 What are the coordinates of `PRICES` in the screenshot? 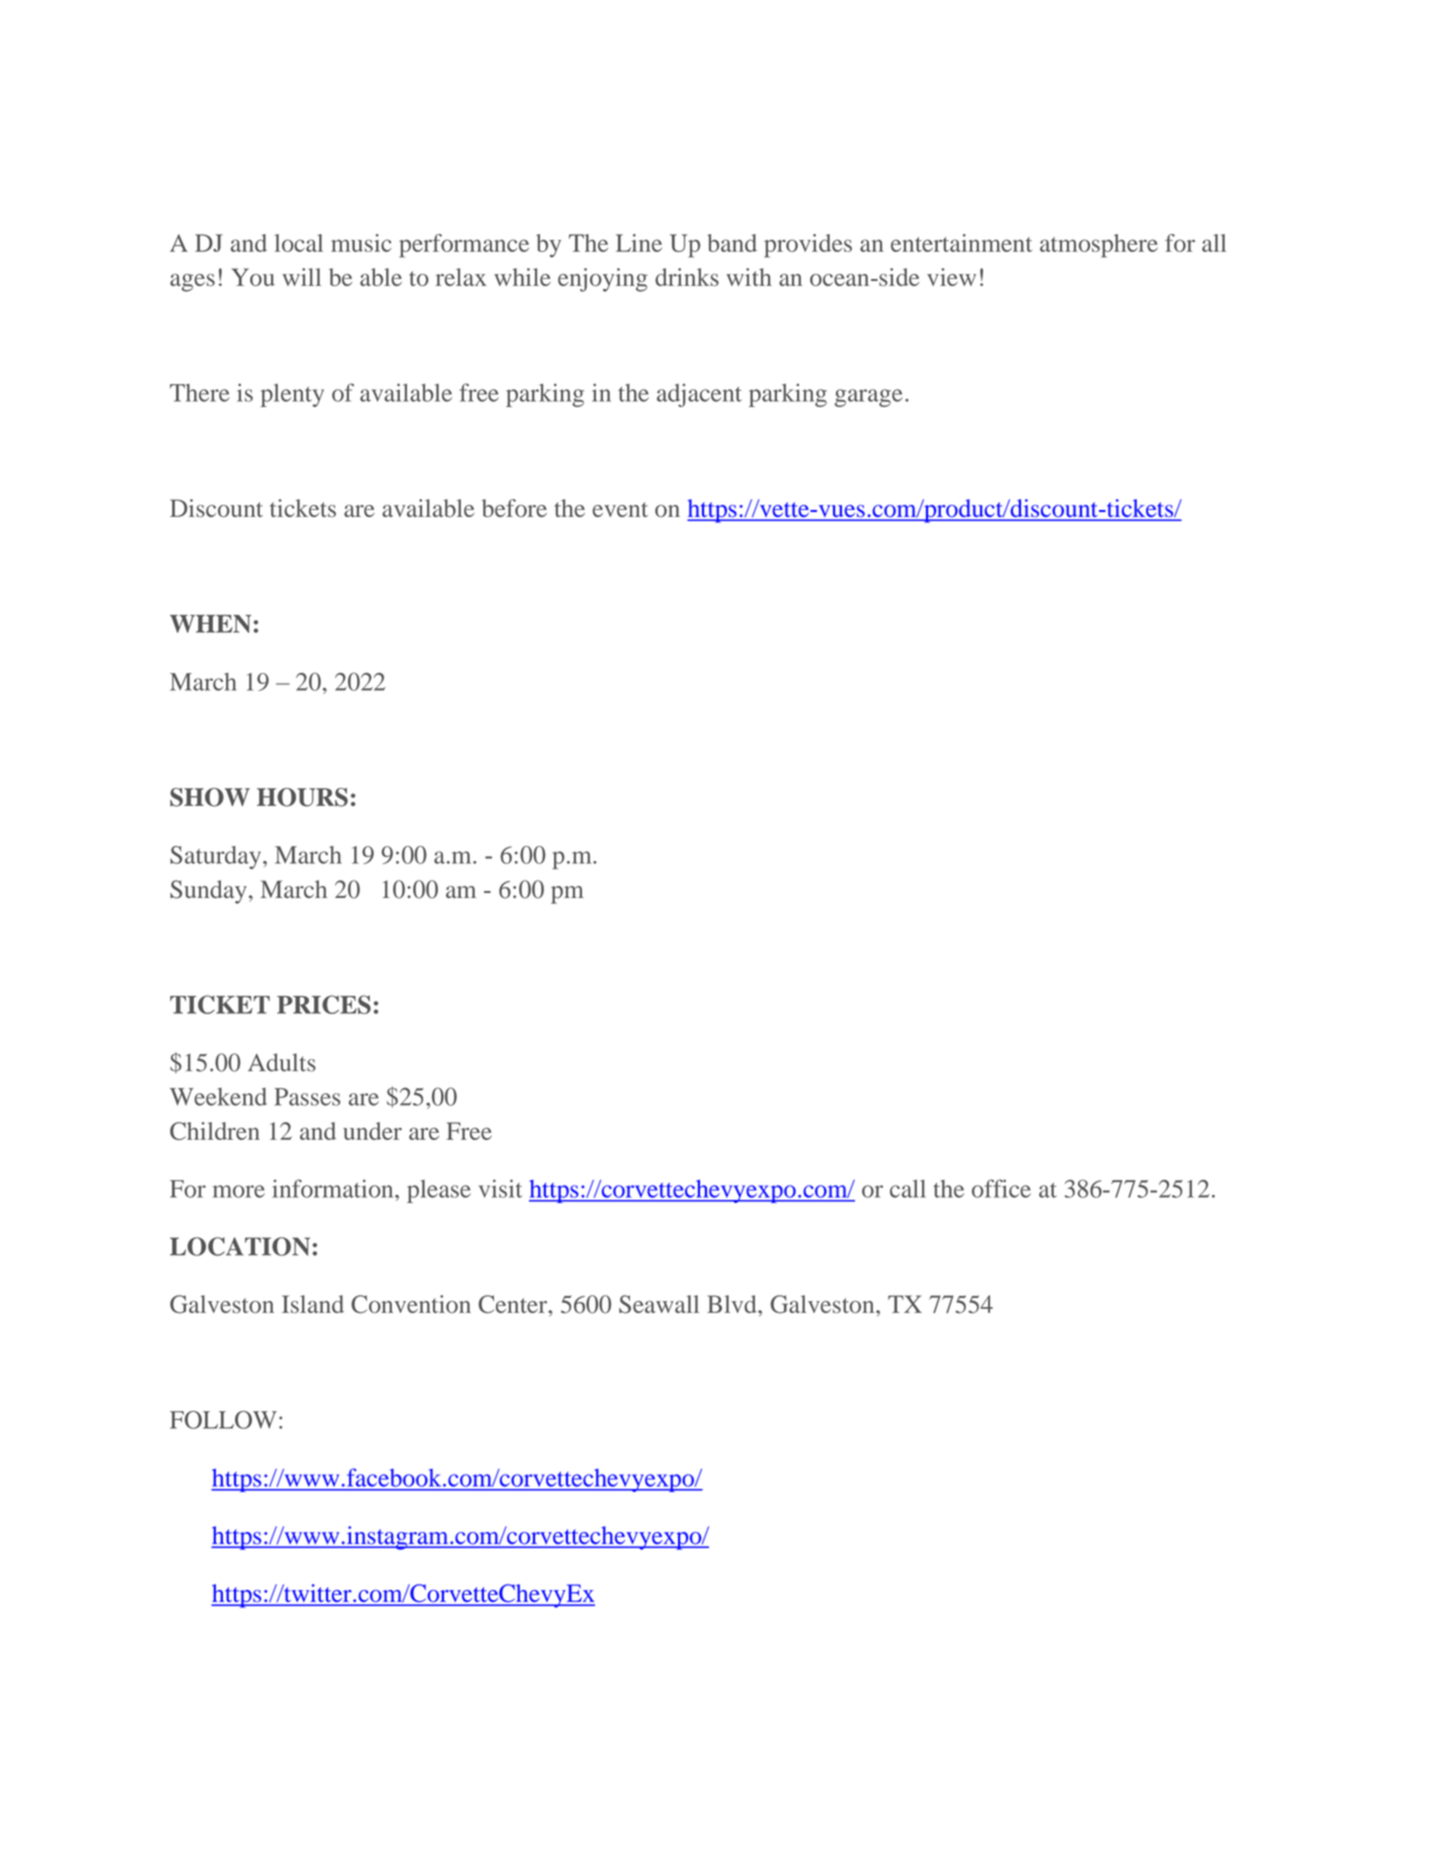 It's located at (324, 1004).
